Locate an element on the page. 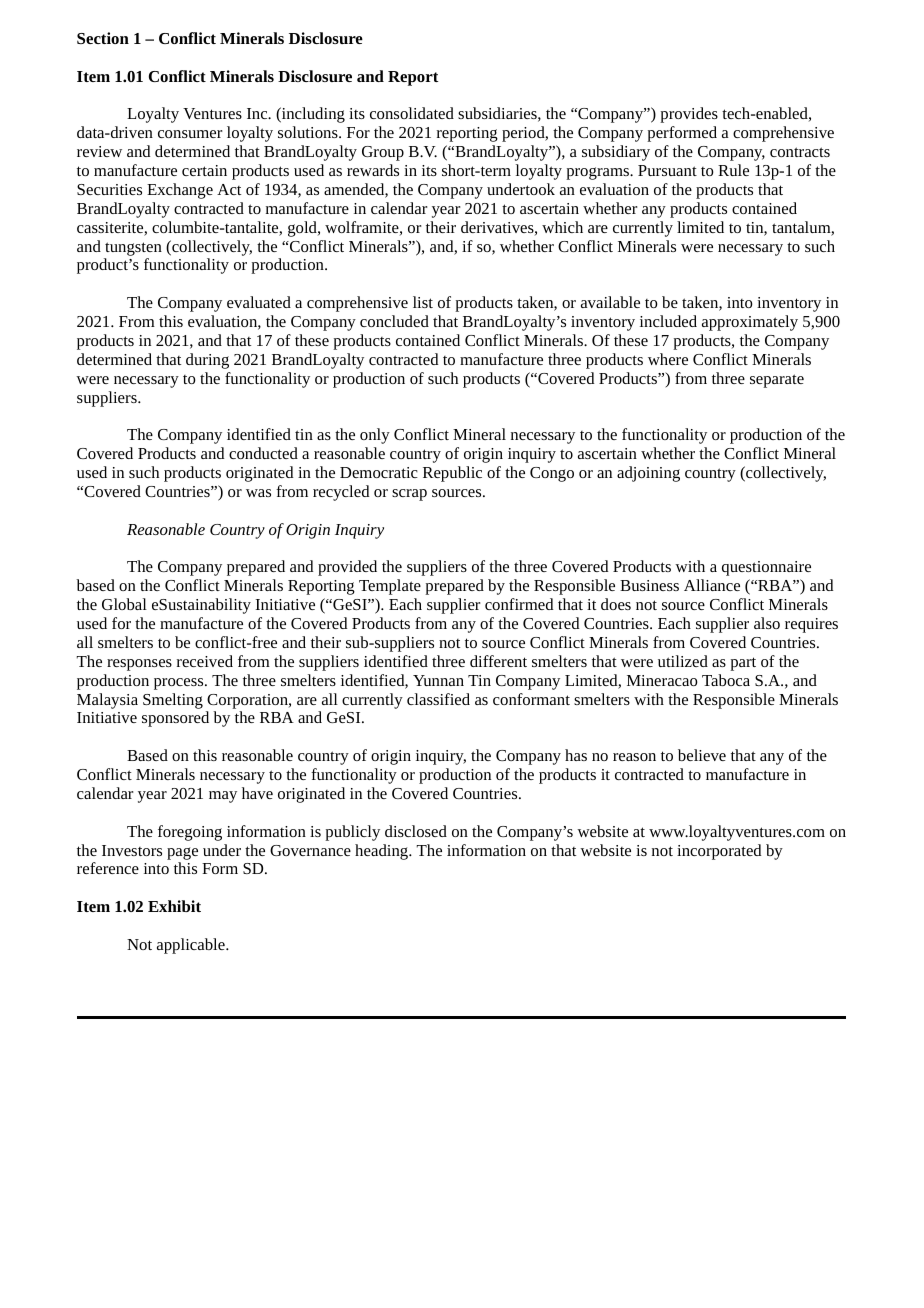 This image has width=924, height=1308. Section is located at coordinates (103, 38).
